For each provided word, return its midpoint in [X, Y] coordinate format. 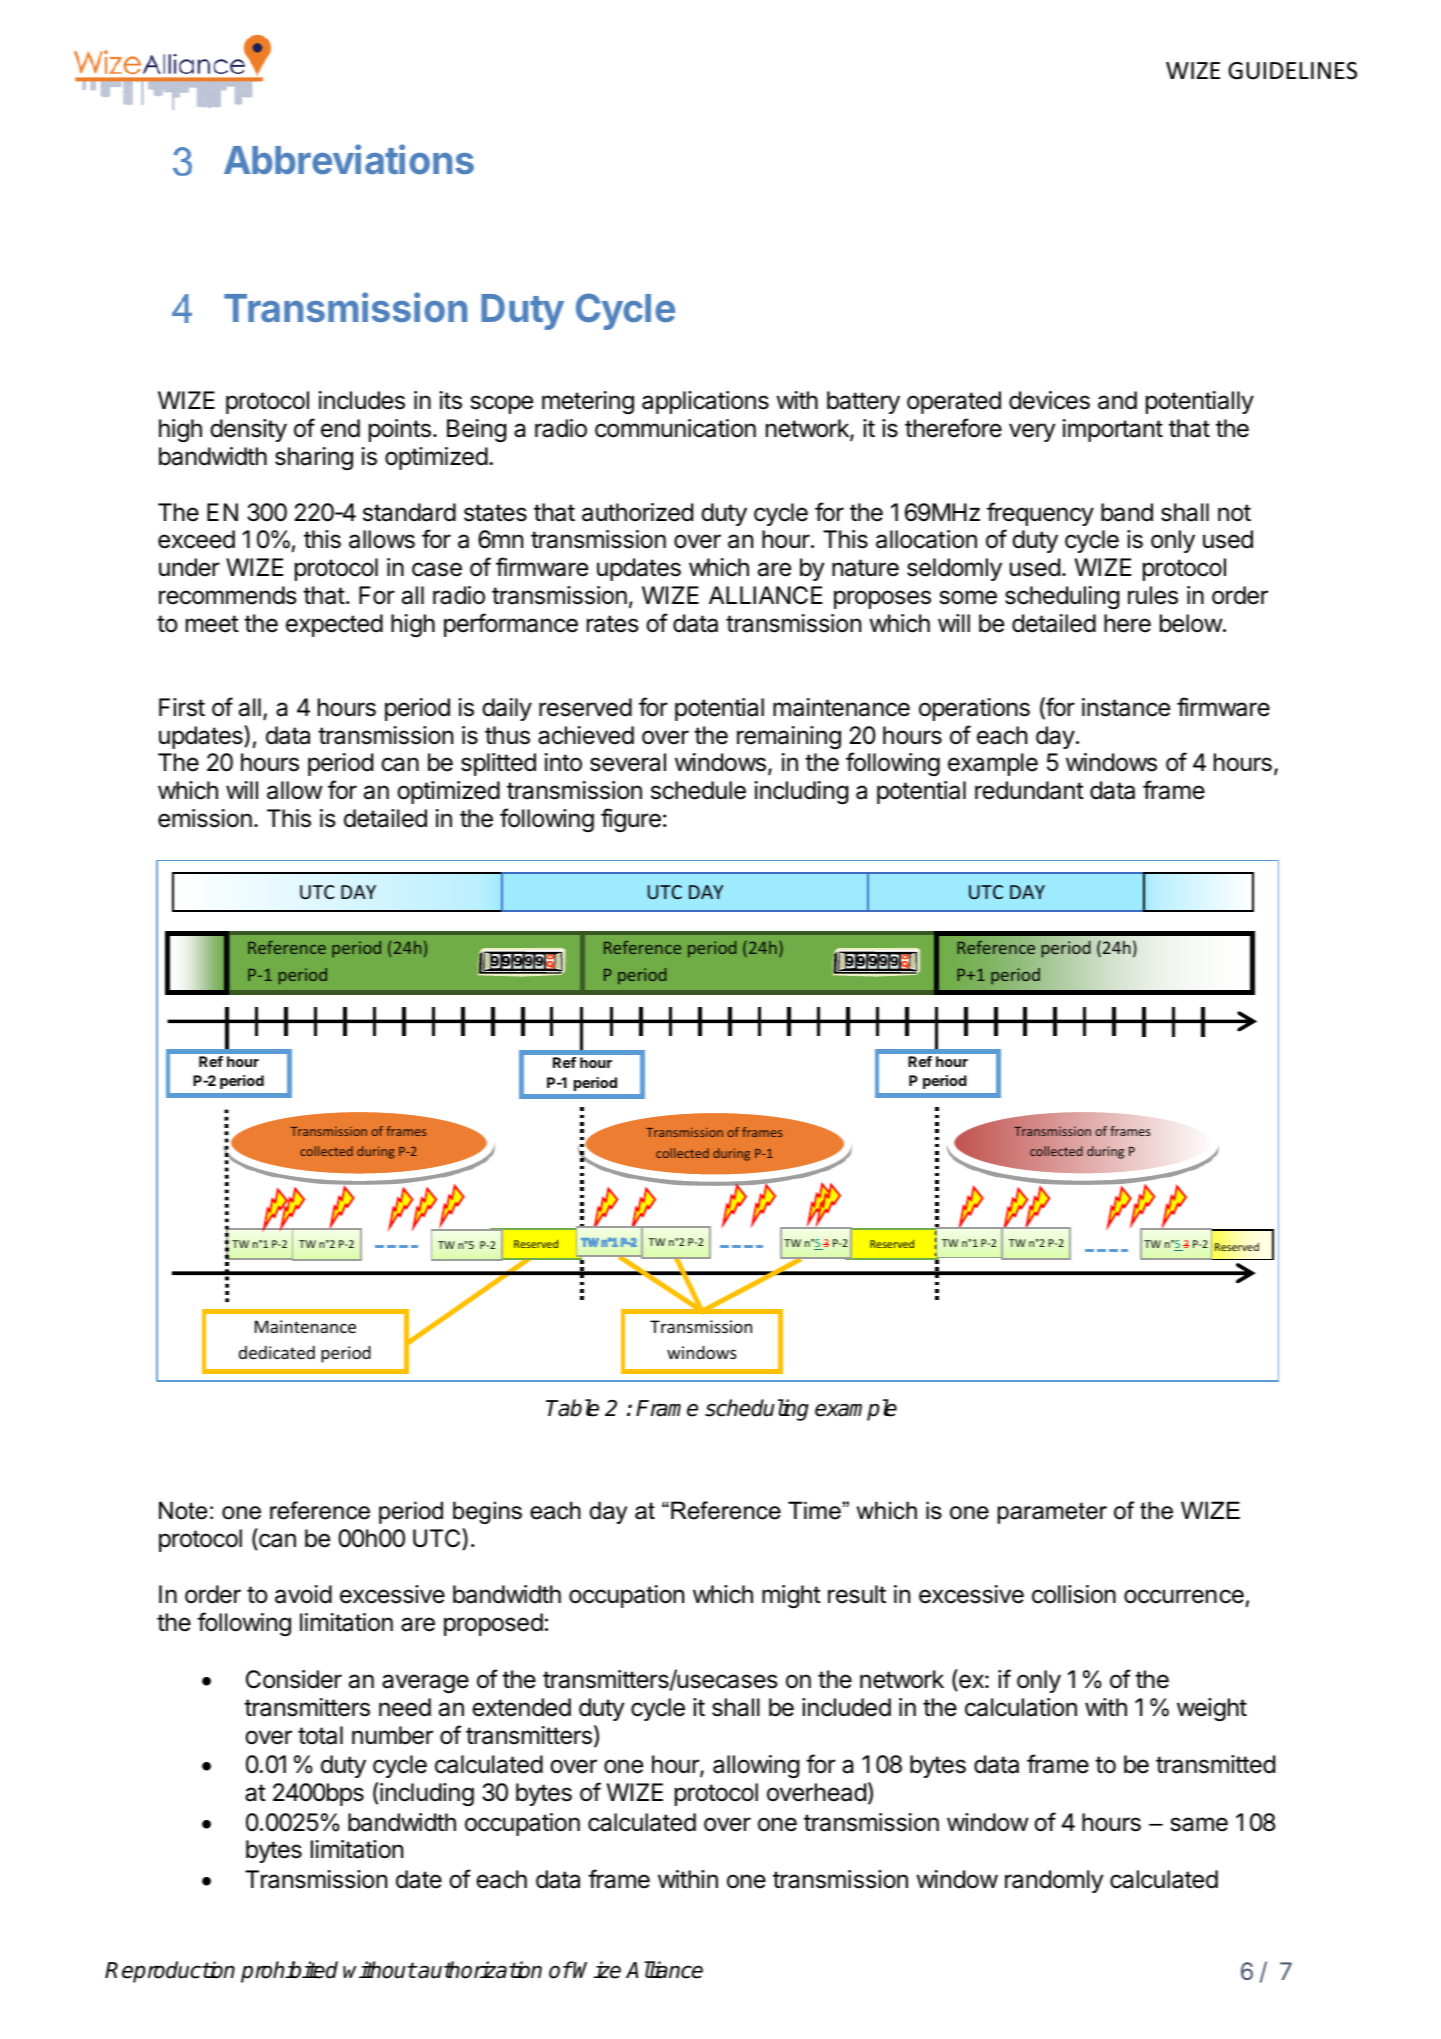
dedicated [277, 1352]
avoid [303, 1594]
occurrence [1184, 1596]
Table [572, 1408]
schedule [698, 790]
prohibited [289, 1972]
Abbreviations [349, 159]
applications [705, 402]
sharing [314, 458]
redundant [1029, 790]
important [1113, 430]
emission [205, 818]
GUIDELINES [1292, 71]
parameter [1052, 1513]
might [791, 1596]
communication [675, 428]
